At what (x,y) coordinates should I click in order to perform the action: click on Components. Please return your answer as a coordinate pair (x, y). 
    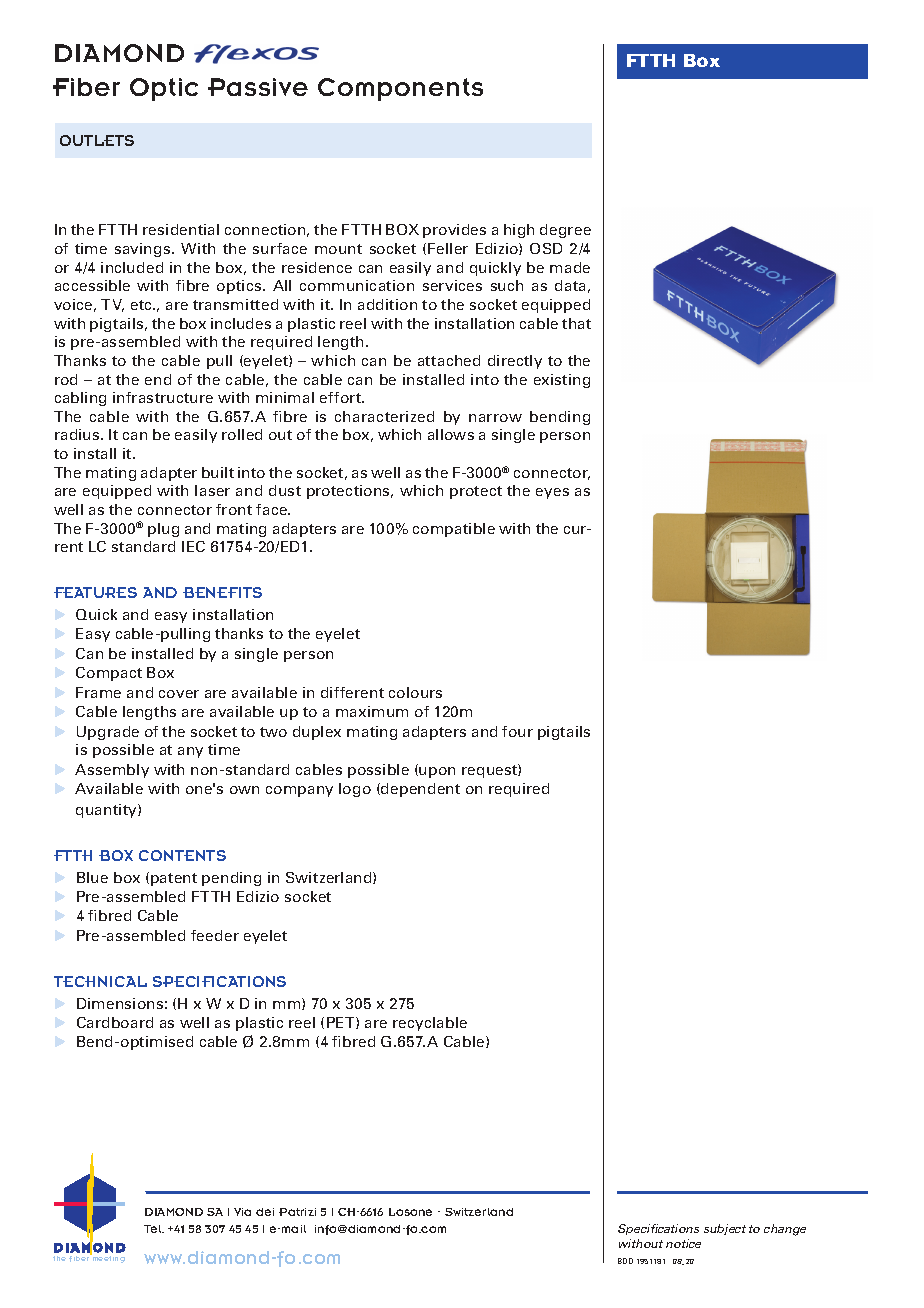
    Looking at the image, I should click on (400, 89).
